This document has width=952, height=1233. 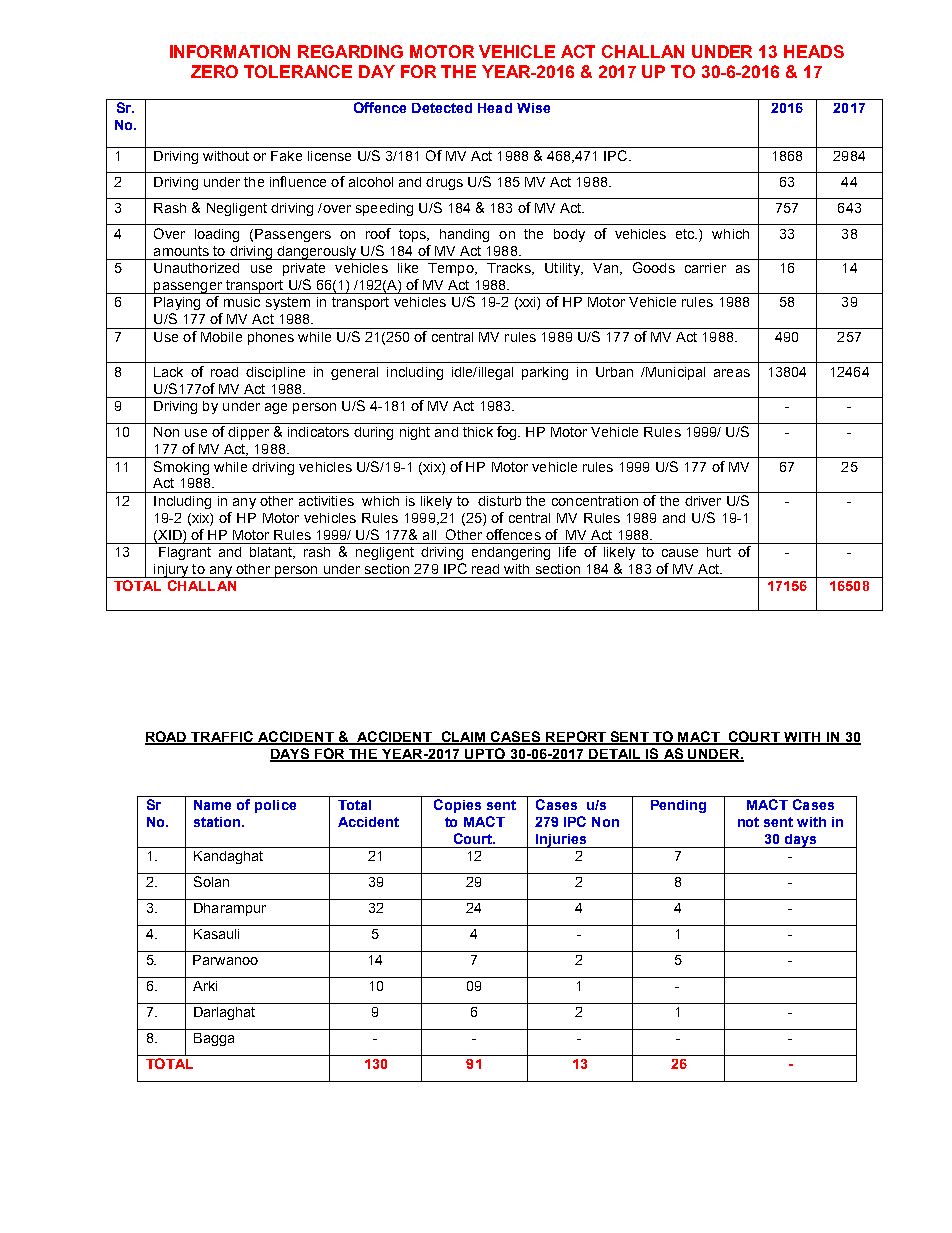 What do you see at coordinates (703, 501) in the document?
I see `driver` at bounding box center [703, 501].
